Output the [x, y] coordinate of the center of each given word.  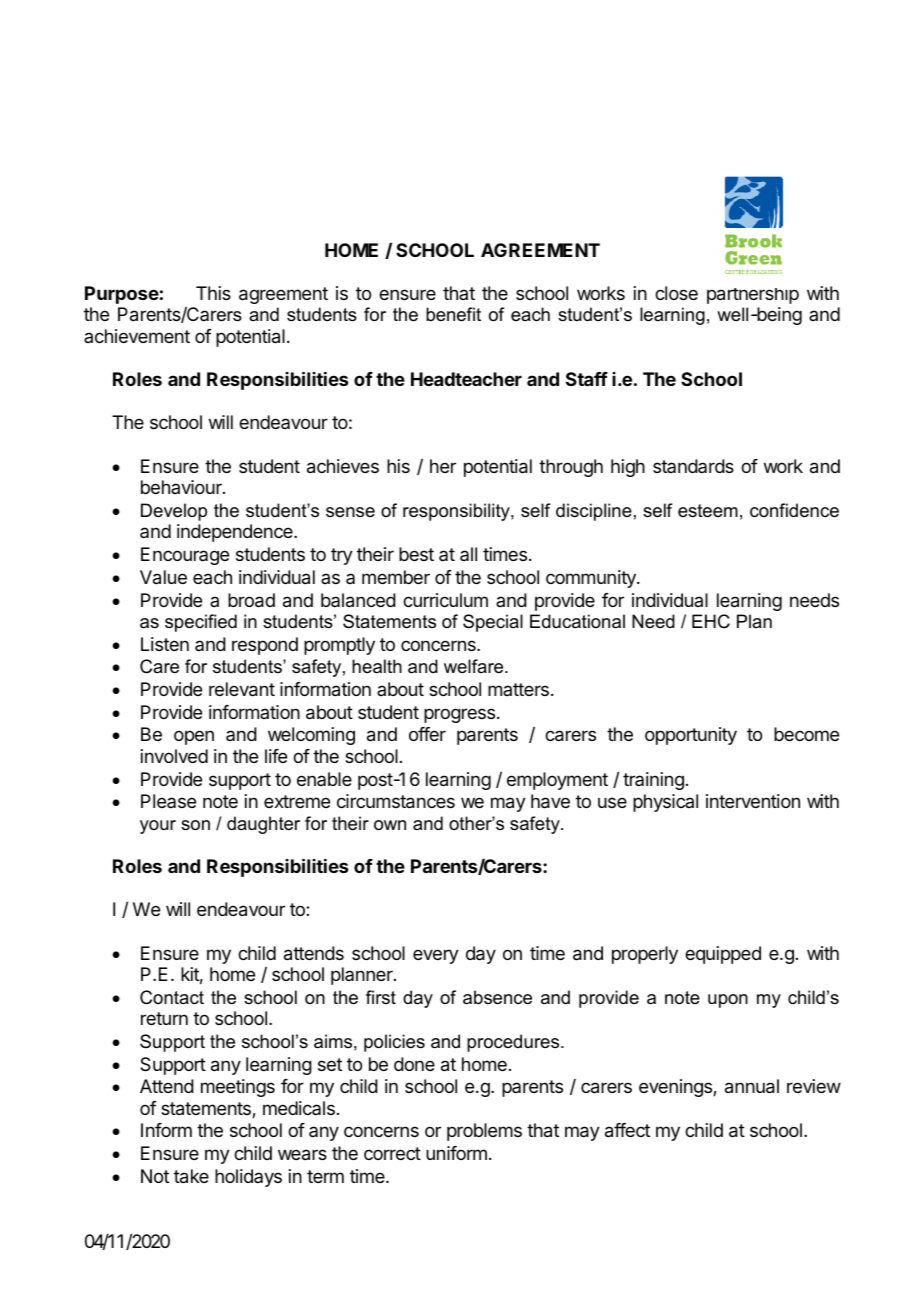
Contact [172, 997]
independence [236, 533]
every [436, 956]
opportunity [691, 736]
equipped [723, 955]
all [468, 554]
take [191, 1176]
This [213, 293]
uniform [456, 1153]
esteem [708, 511]
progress [461, 715]
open [194, 737]
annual [752, 1086]
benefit [453, 314]
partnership [753, 296]
